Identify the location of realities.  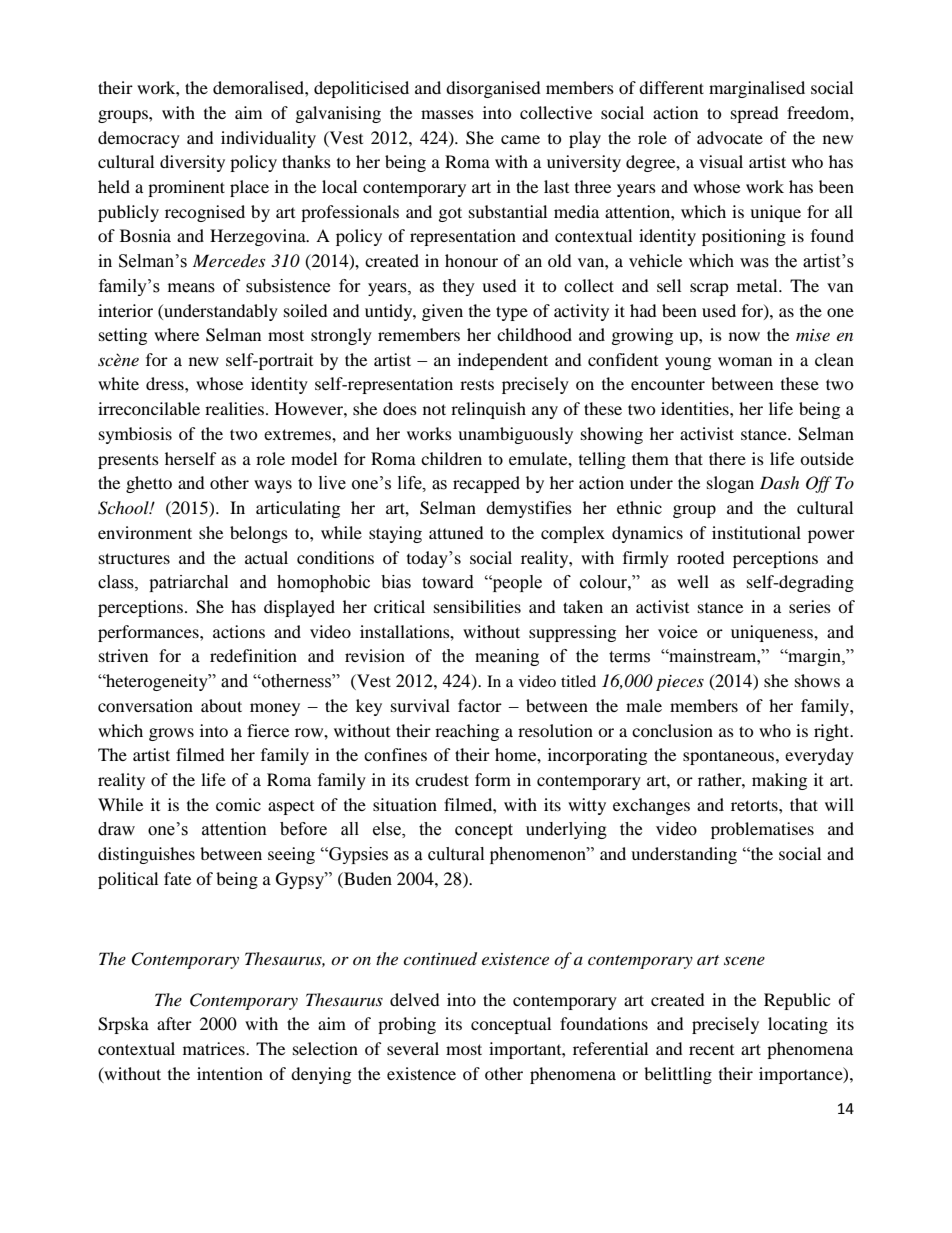
(234, 408).
